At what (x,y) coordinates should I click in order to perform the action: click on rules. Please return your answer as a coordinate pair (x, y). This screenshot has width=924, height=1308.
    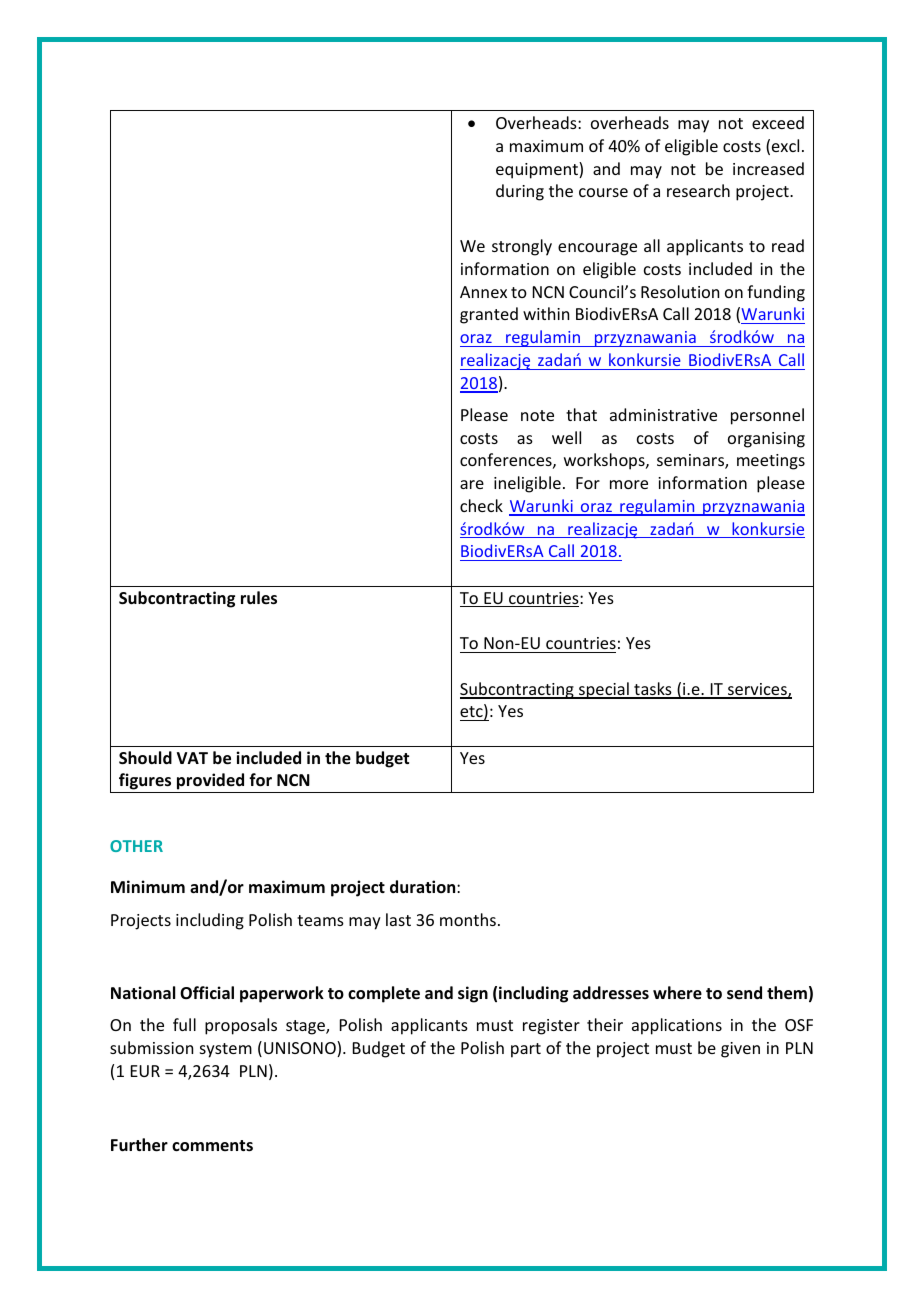
    Looking at the image, I should click on (259, 598).
